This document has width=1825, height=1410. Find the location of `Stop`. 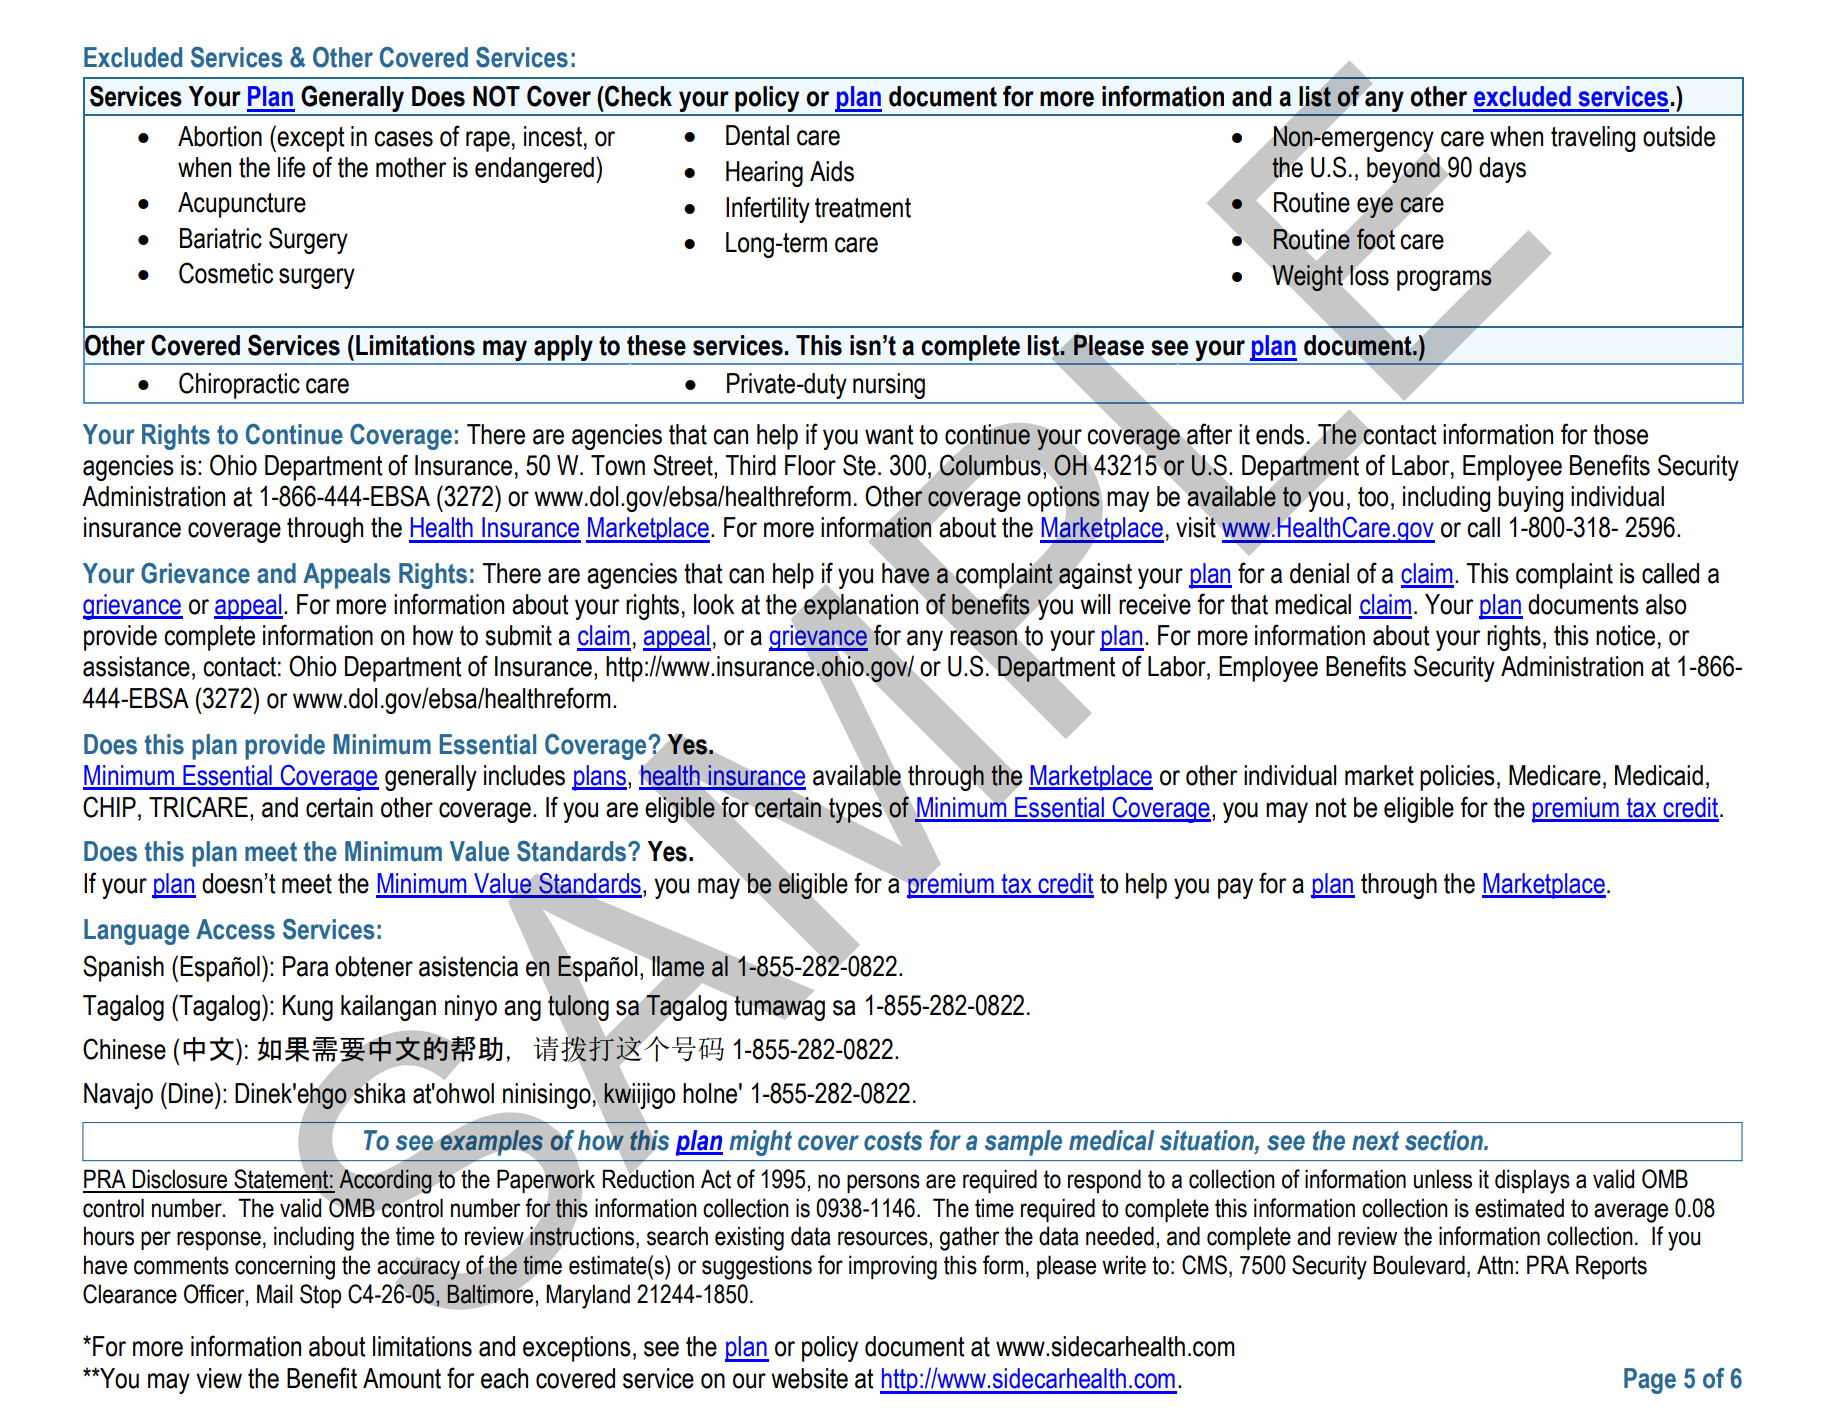

Stop is located at coordinates (320, 1296).
